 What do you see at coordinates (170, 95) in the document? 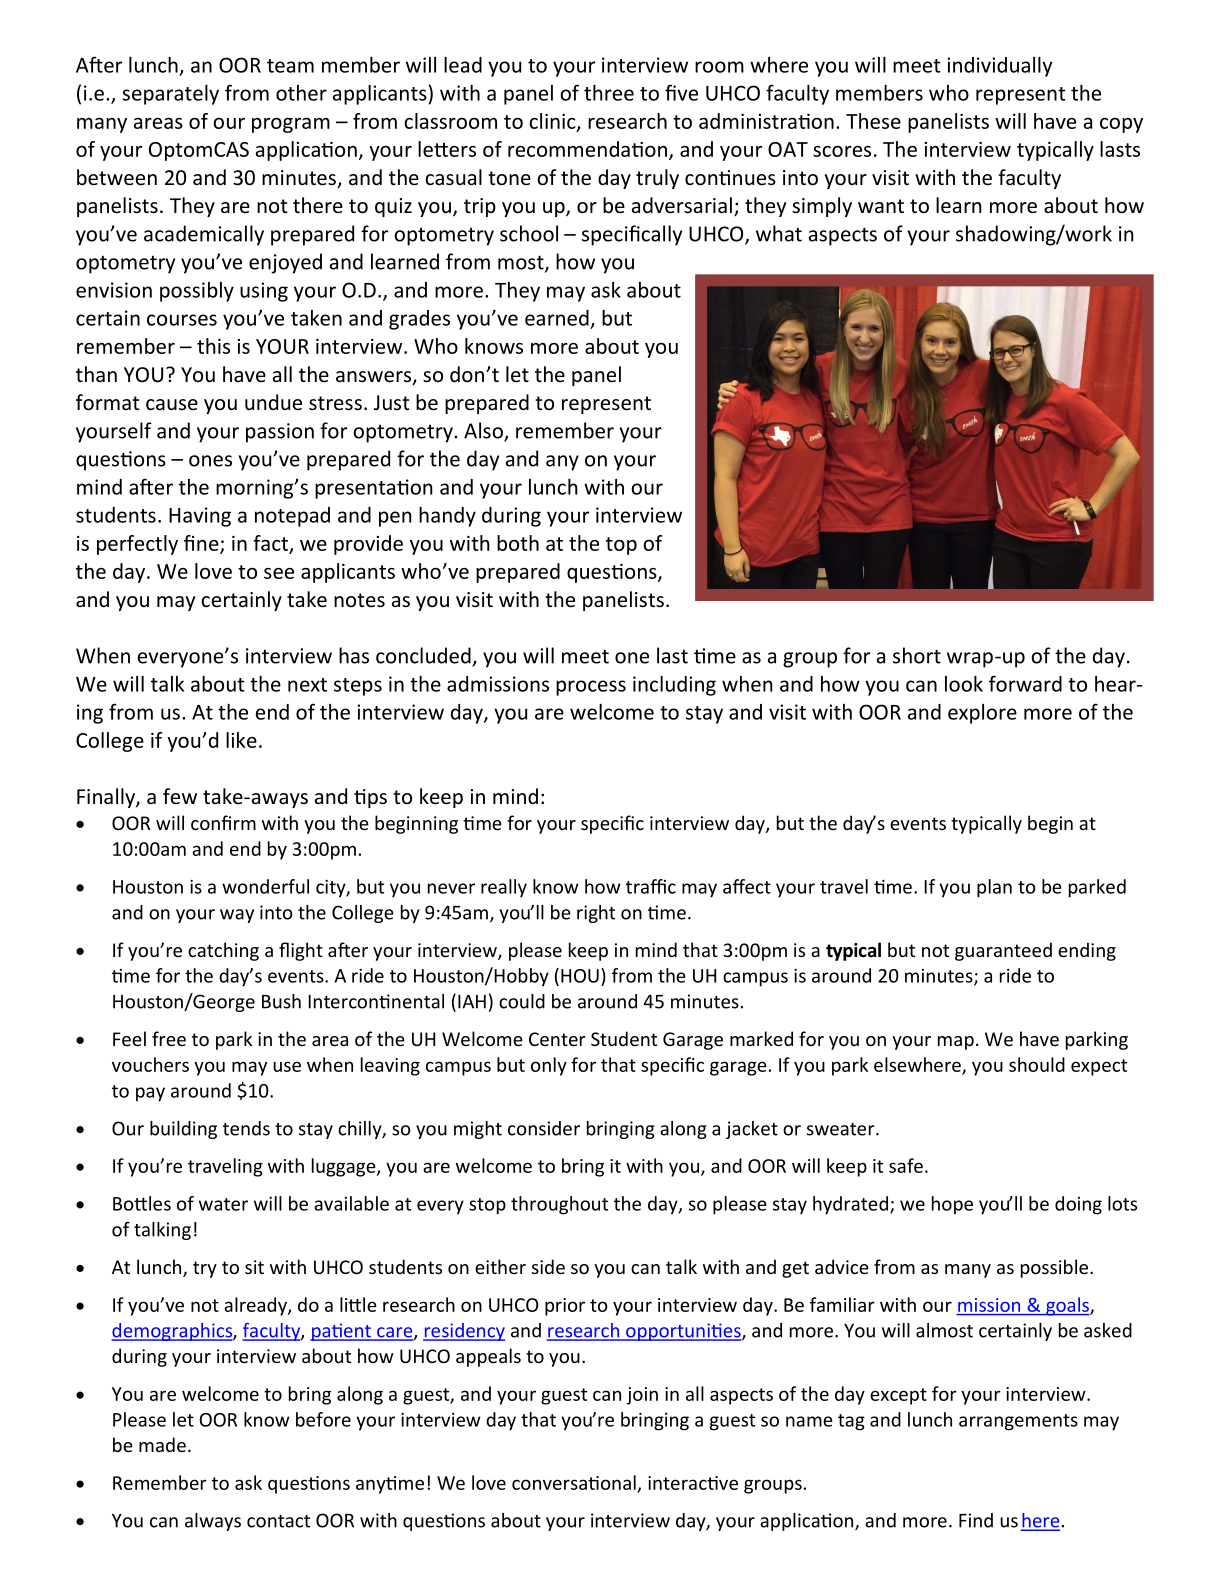
I see `separately` at bounding box center [170, 95].
